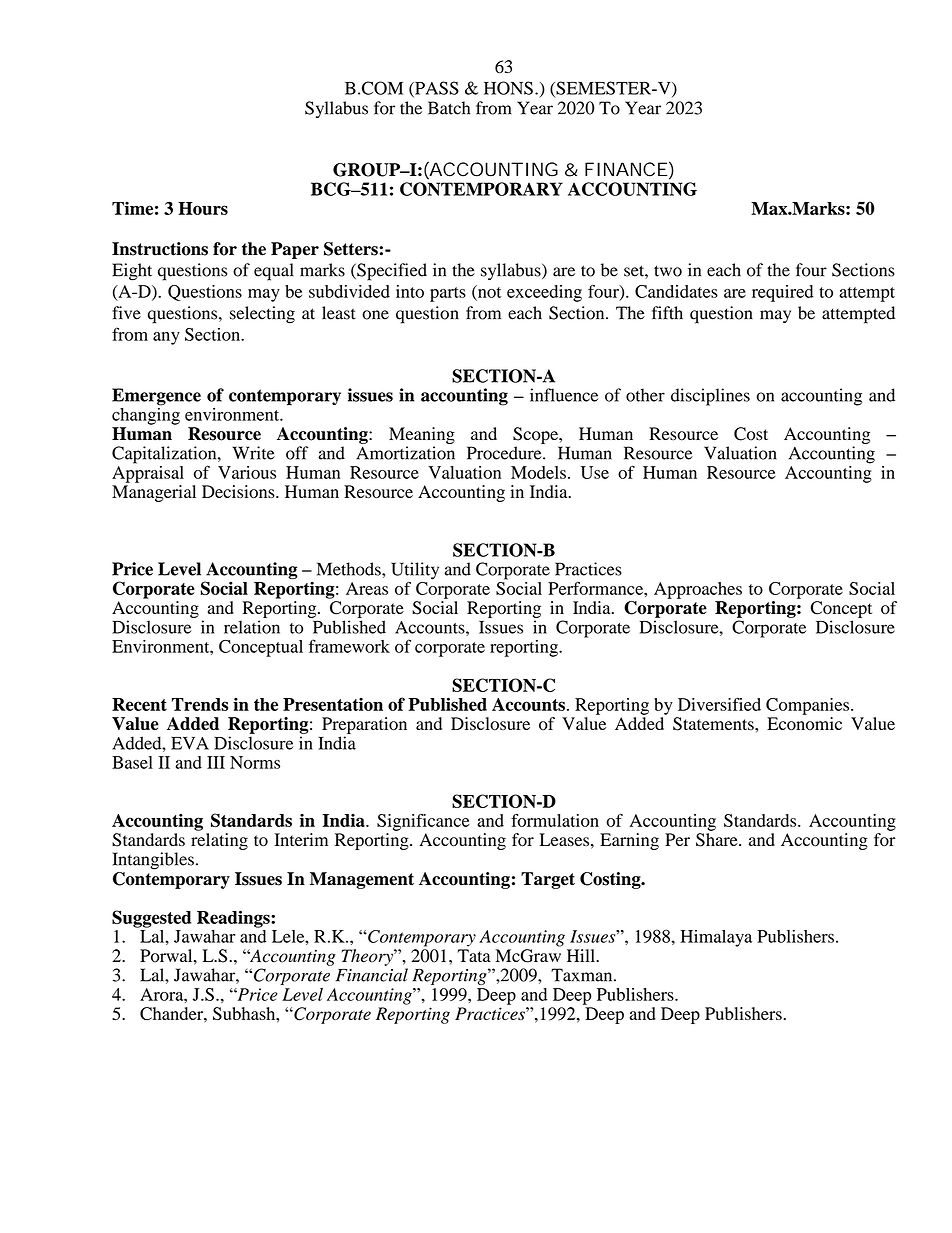 This screenshot has height=1233, width=952. Describe the element at coordinates (422, 435) in the screenshot. I see `Meaning` at that location.
